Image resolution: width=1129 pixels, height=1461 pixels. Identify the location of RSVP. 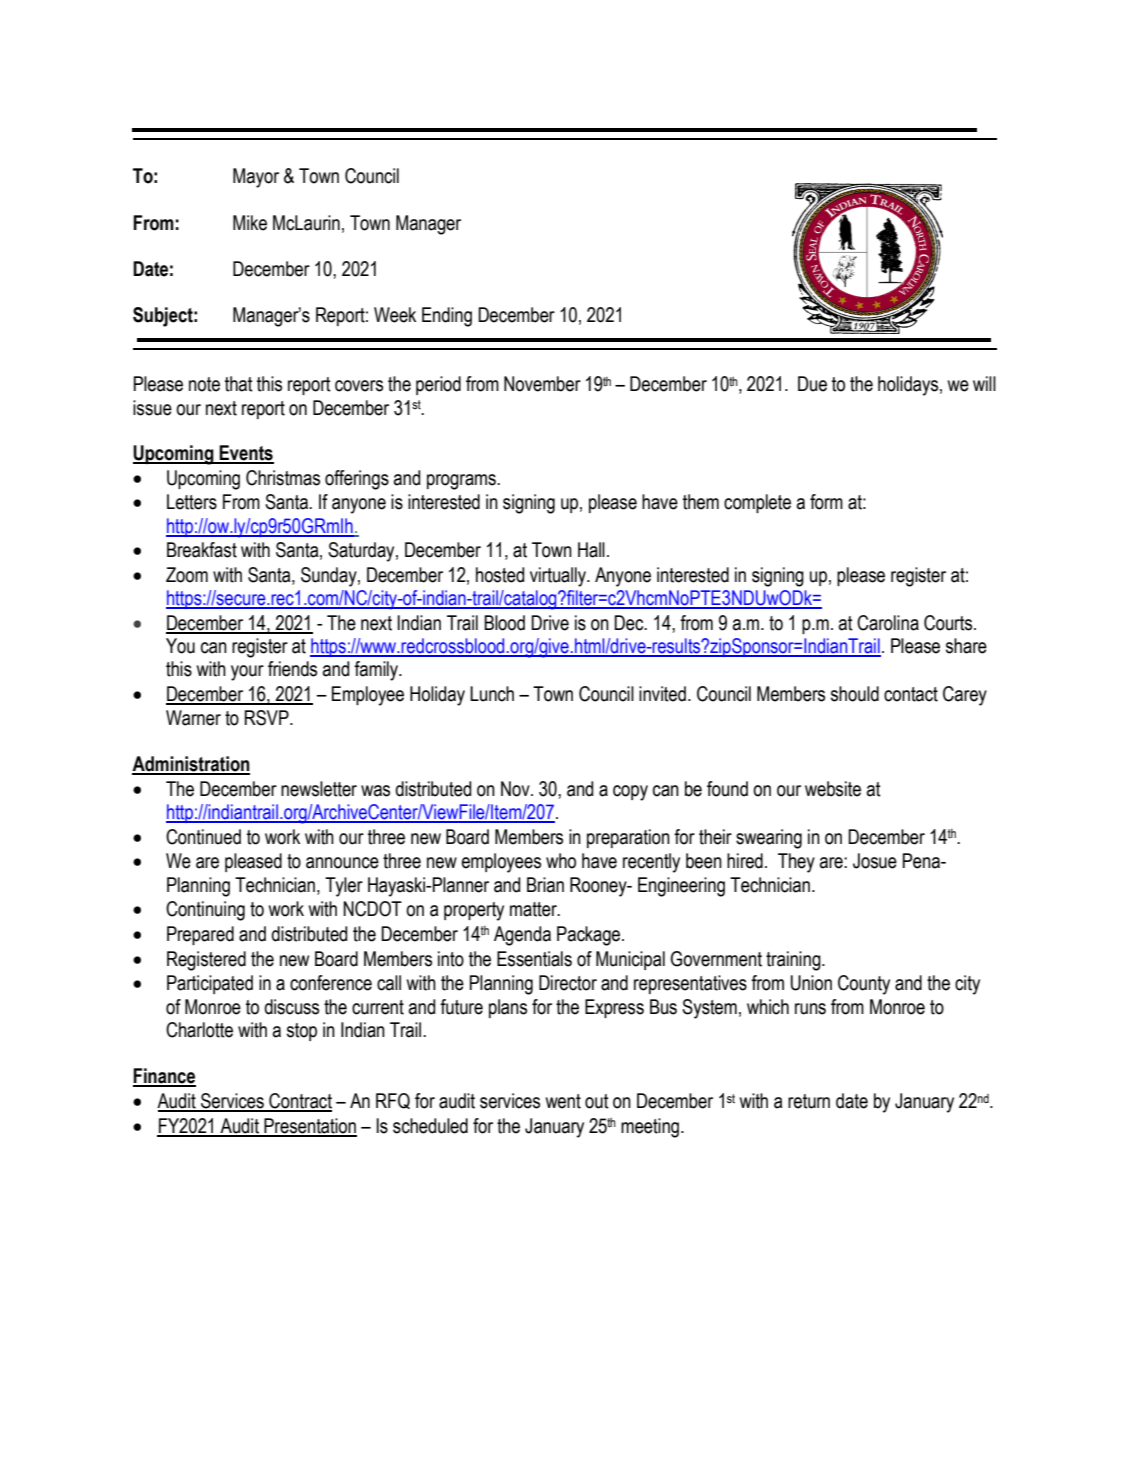
(268, 718).
